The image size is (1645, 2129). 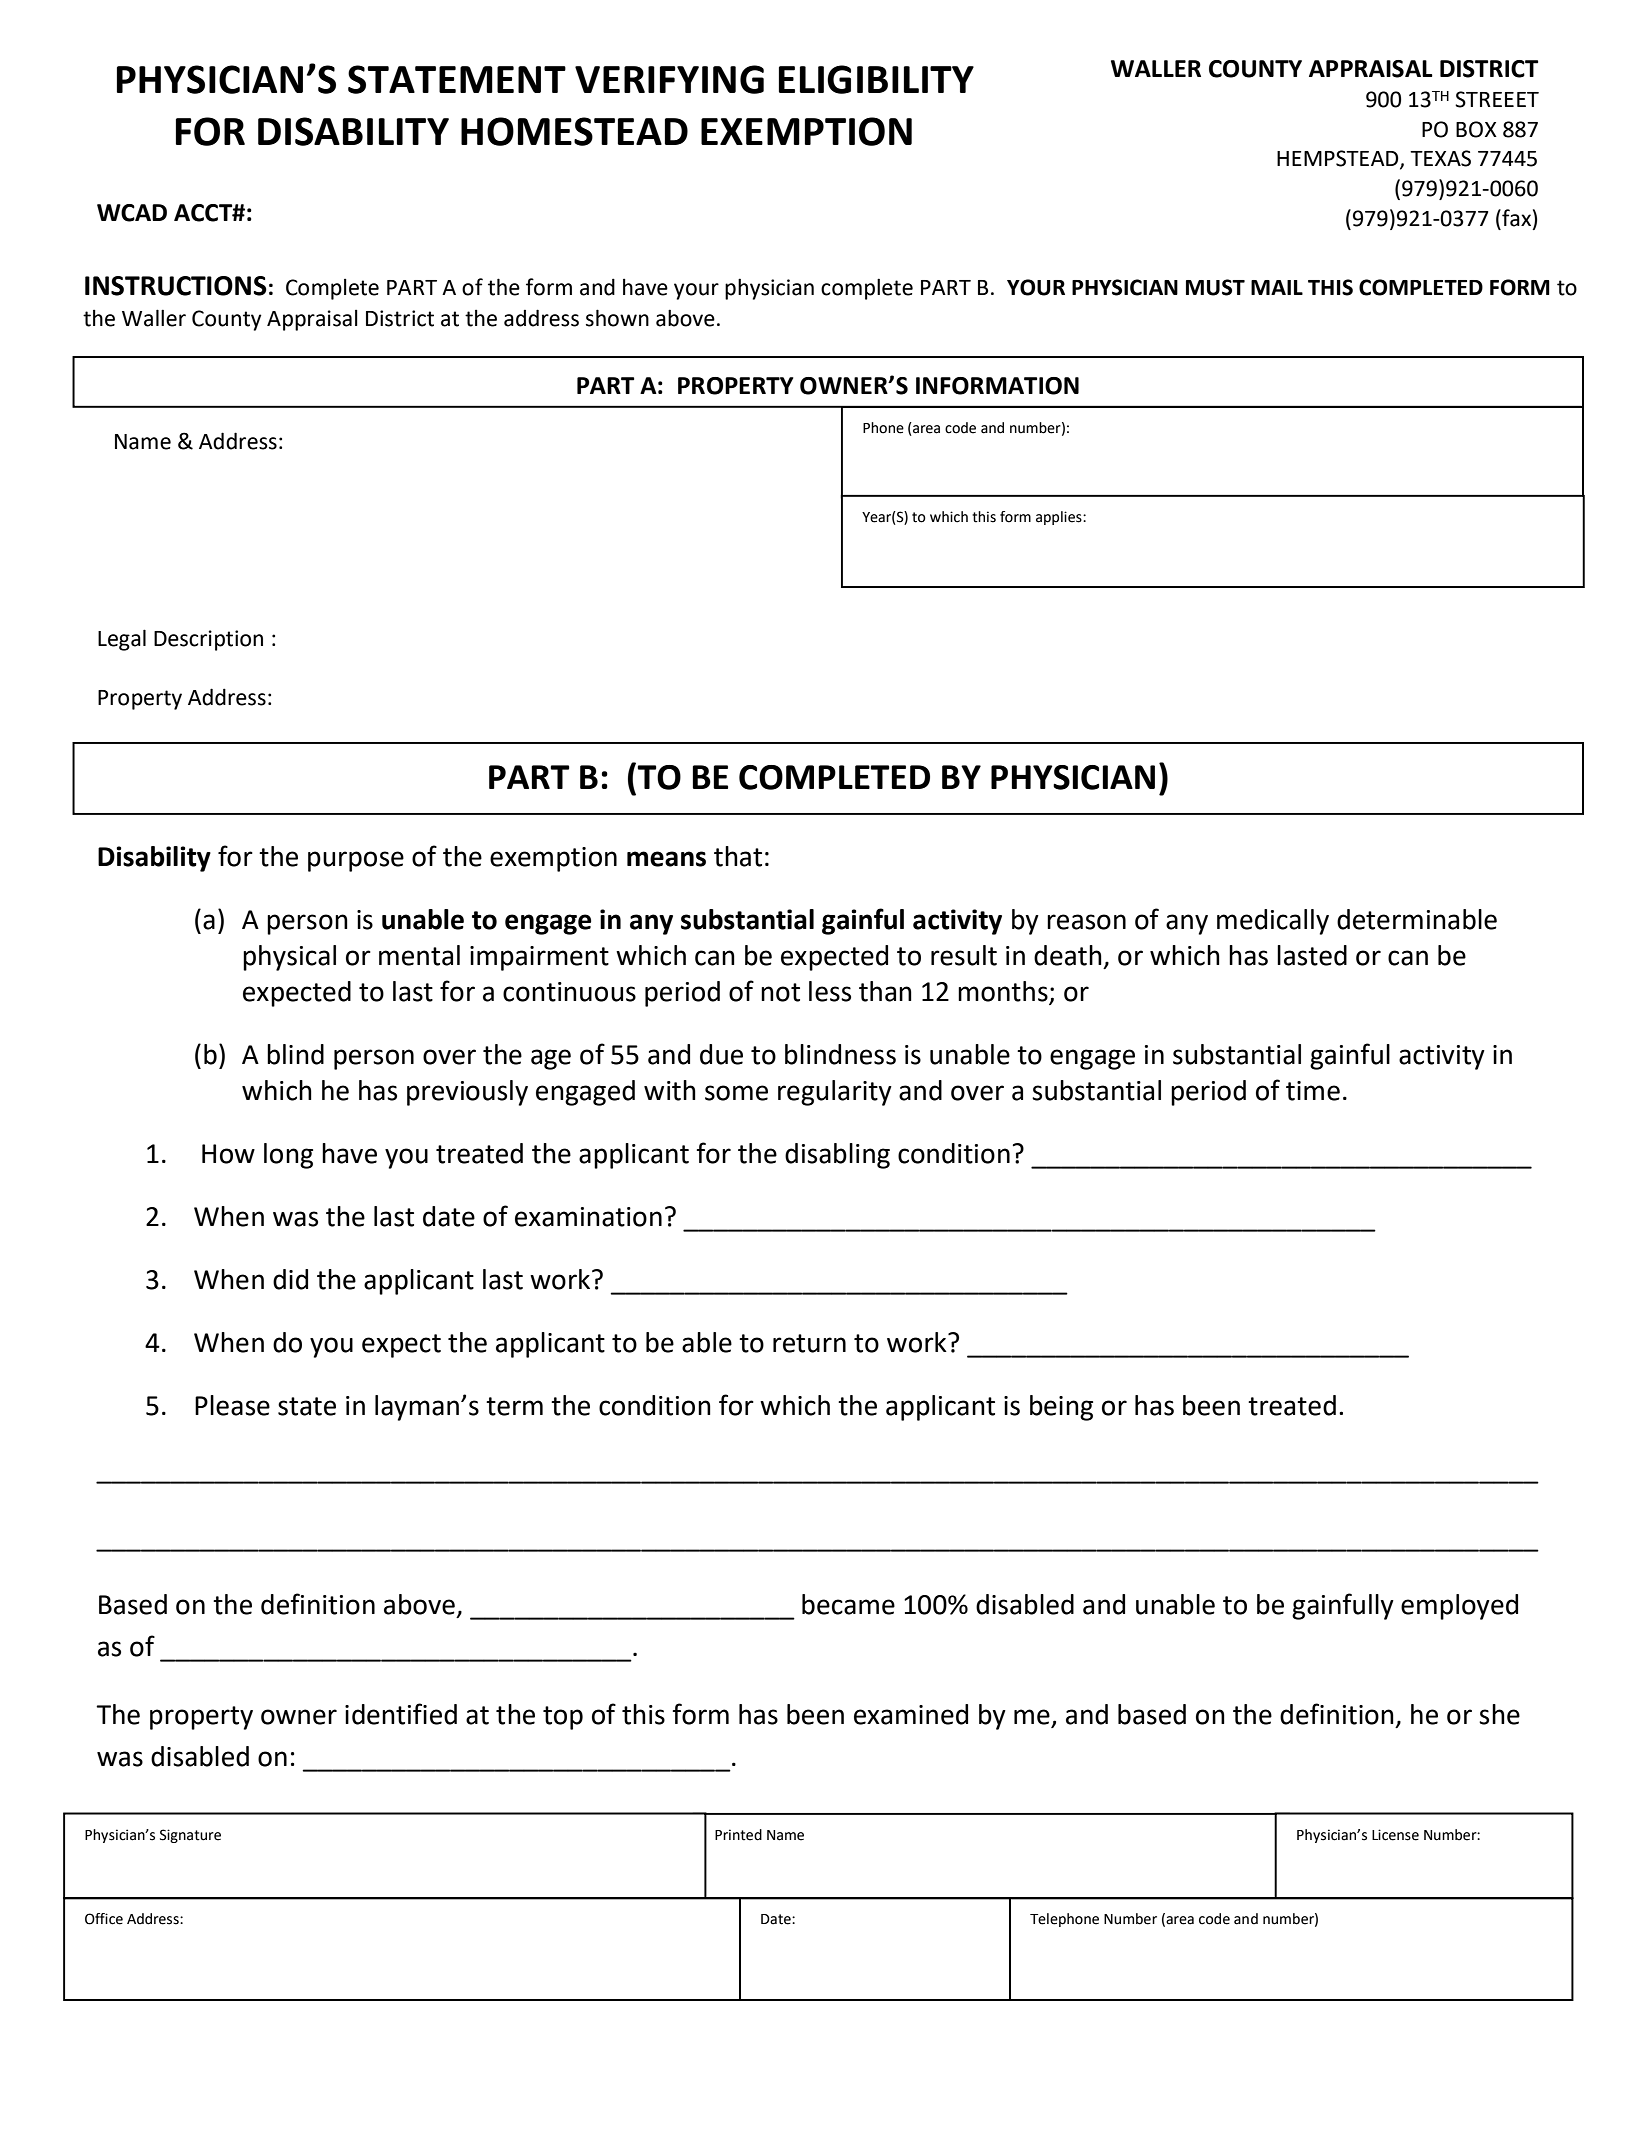 What do you see at coordinates (176, 286) in the document?
I see `INSTRUCTIONS` at bounding box center [176, 286].
